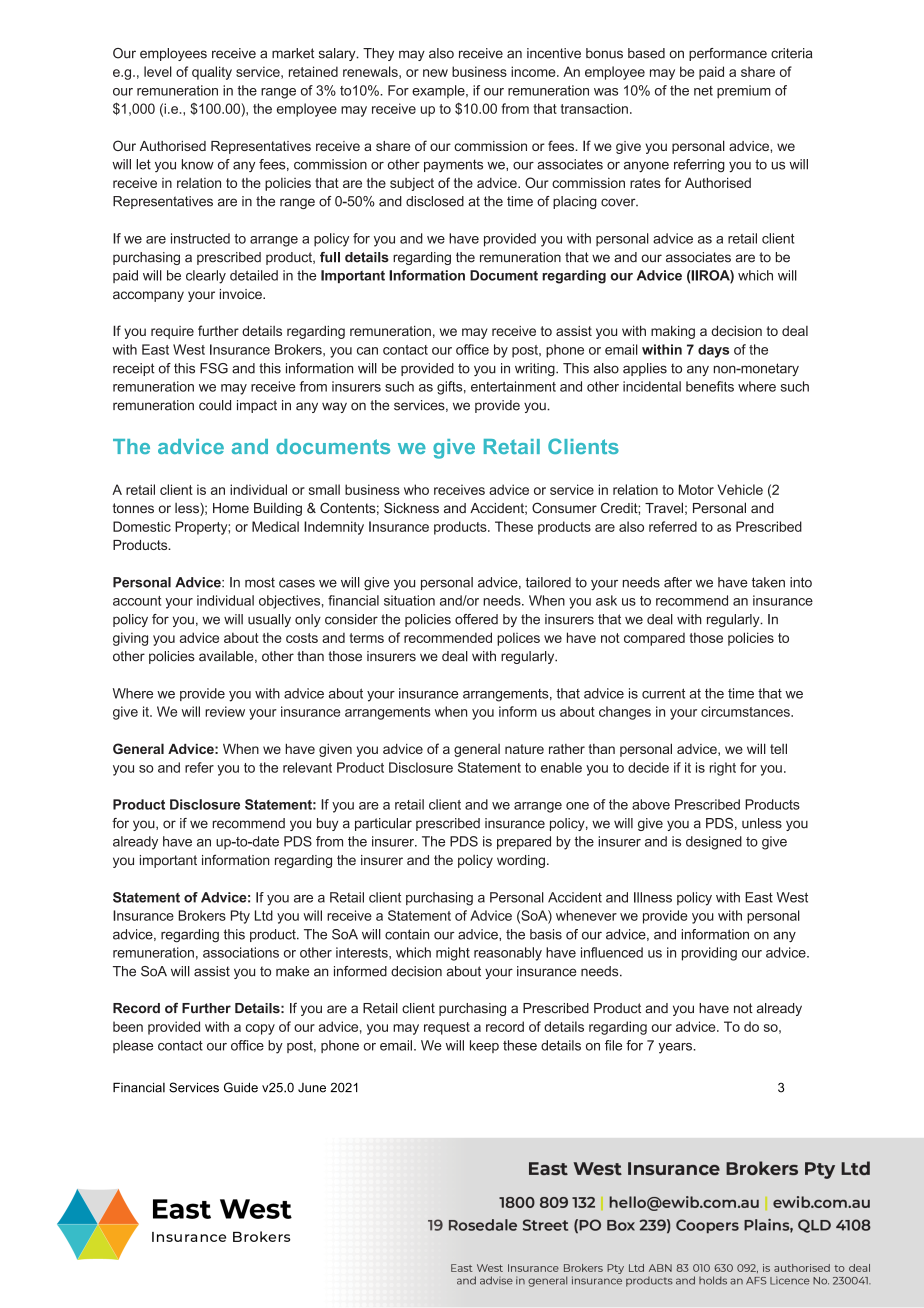  I want to click on premium, so click(744, 92).
